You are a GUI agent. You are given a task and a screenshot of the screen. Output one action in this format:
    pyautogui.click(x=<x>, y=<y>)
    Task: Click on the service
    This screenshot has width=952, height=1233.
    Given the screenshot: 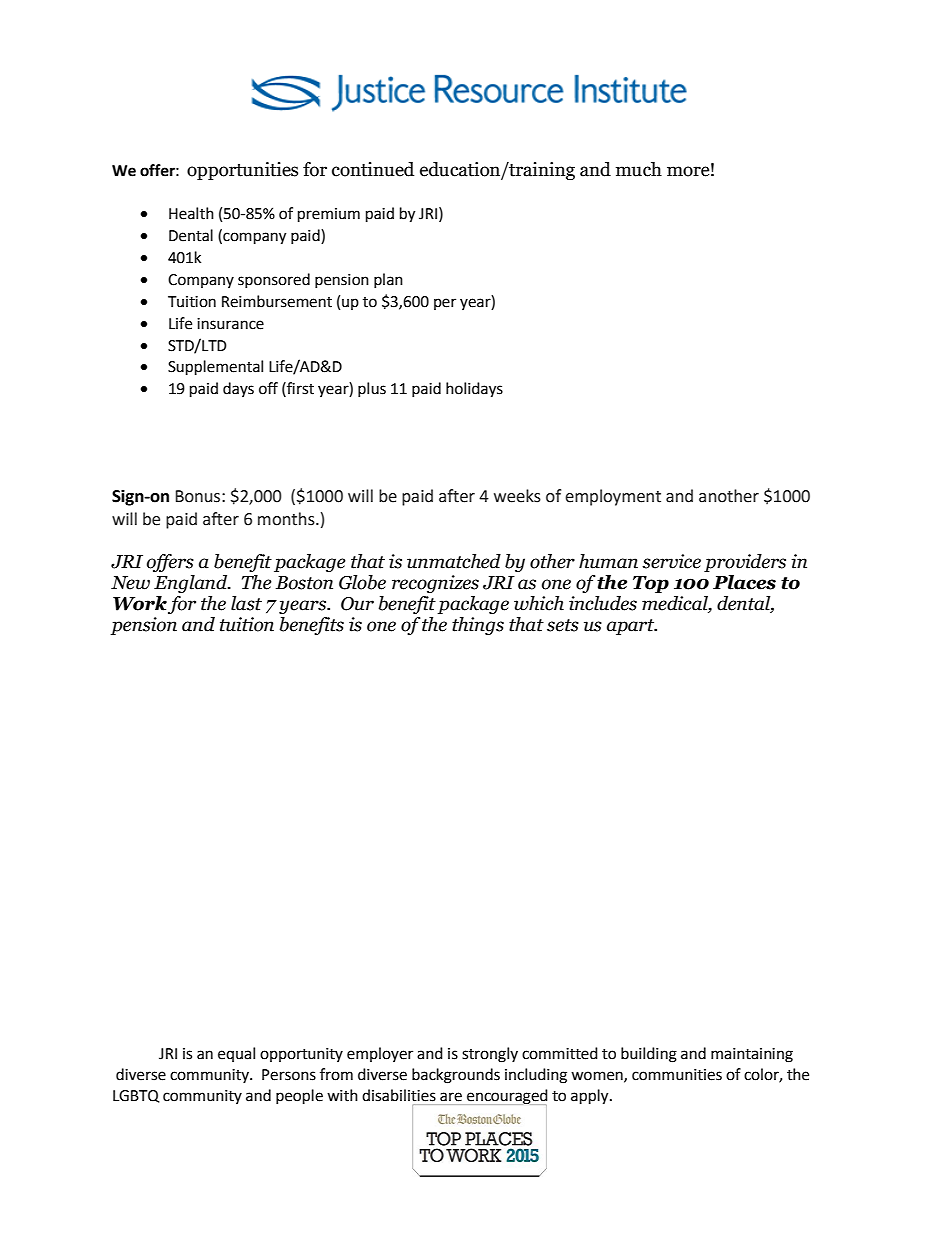 What is the action you would take?
    pyautogui.click(x=671, y=561)
